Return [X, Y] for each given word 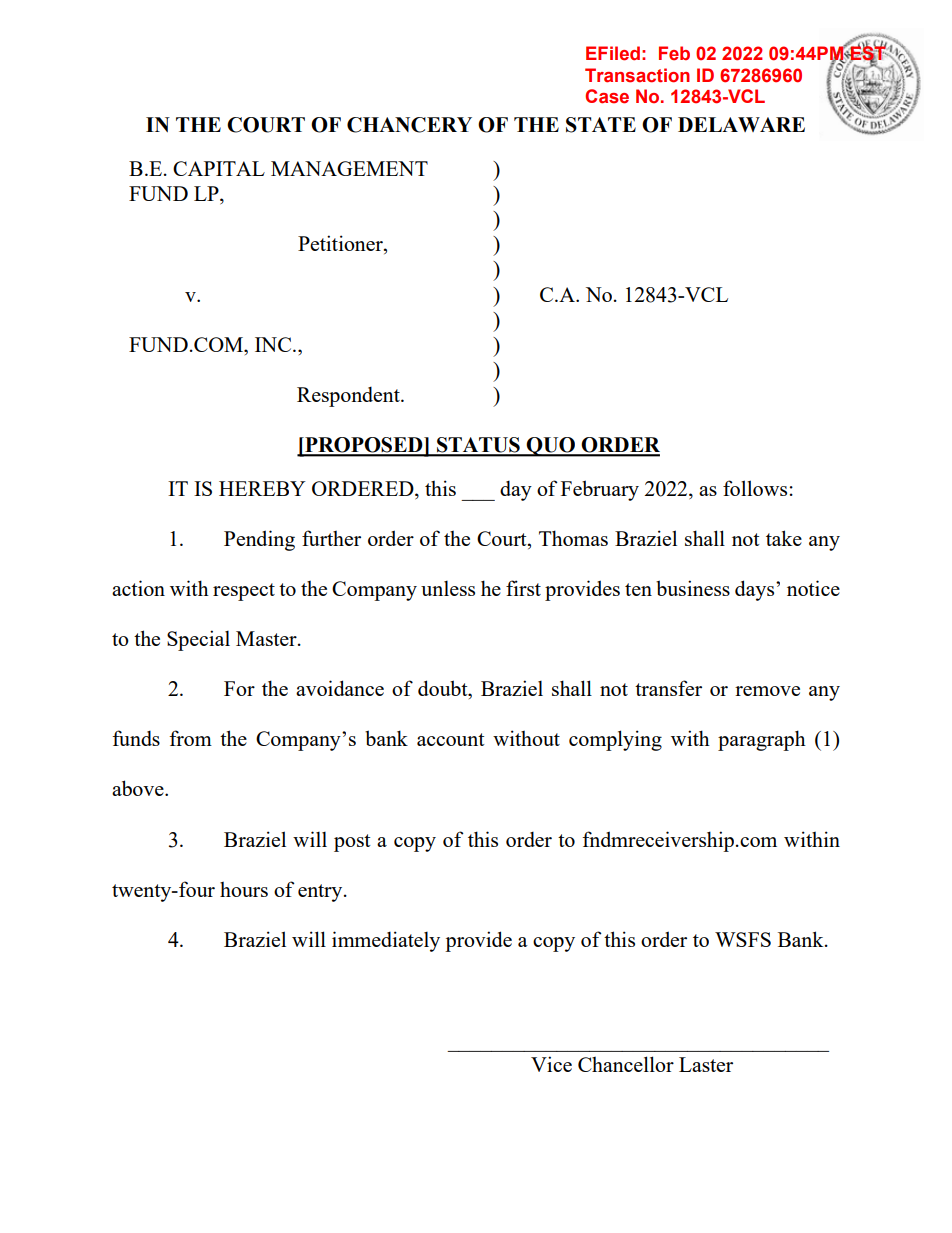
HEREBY [262, 488]
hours [244, 889]
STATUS [478, 446]
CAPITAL [219, 168]
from [190, 738]
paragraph [762, 740]
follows [755, 488]
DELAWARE [741, 124]
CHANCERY [409, 125]
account [451, 739]
